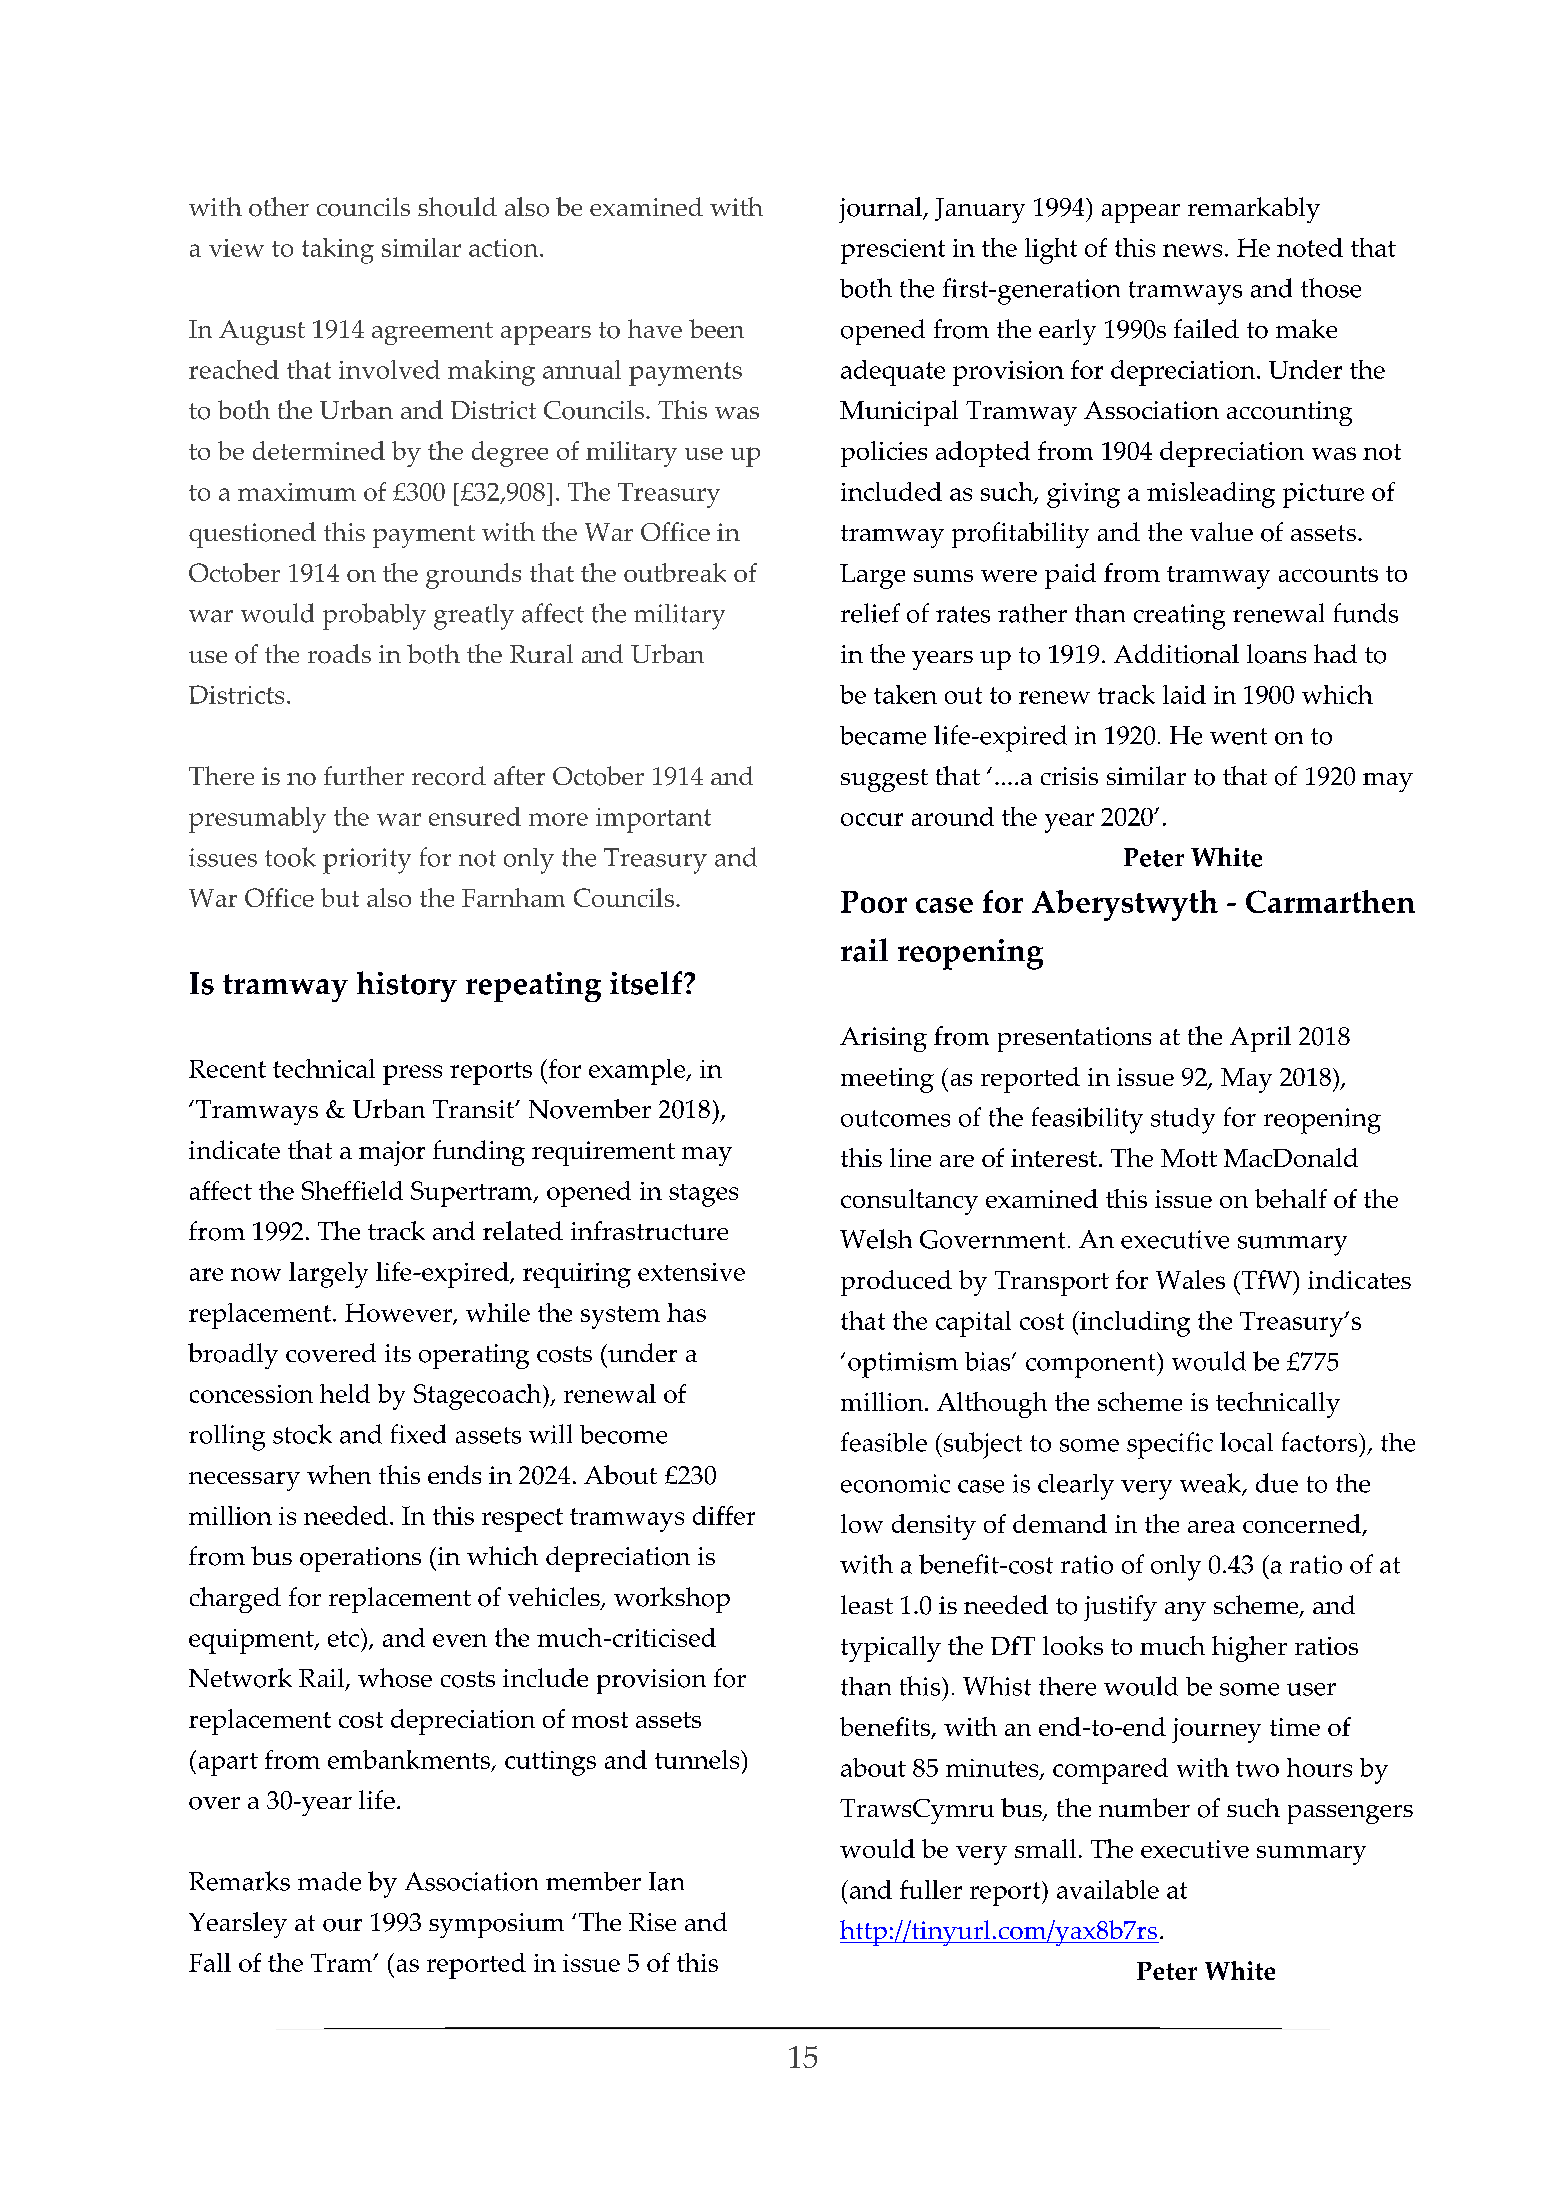 This image has width=1559, height=2205. What do you see at coordinates (666, 1881) in the image?
I see `Ian` at bounding box center [666, 1881].
